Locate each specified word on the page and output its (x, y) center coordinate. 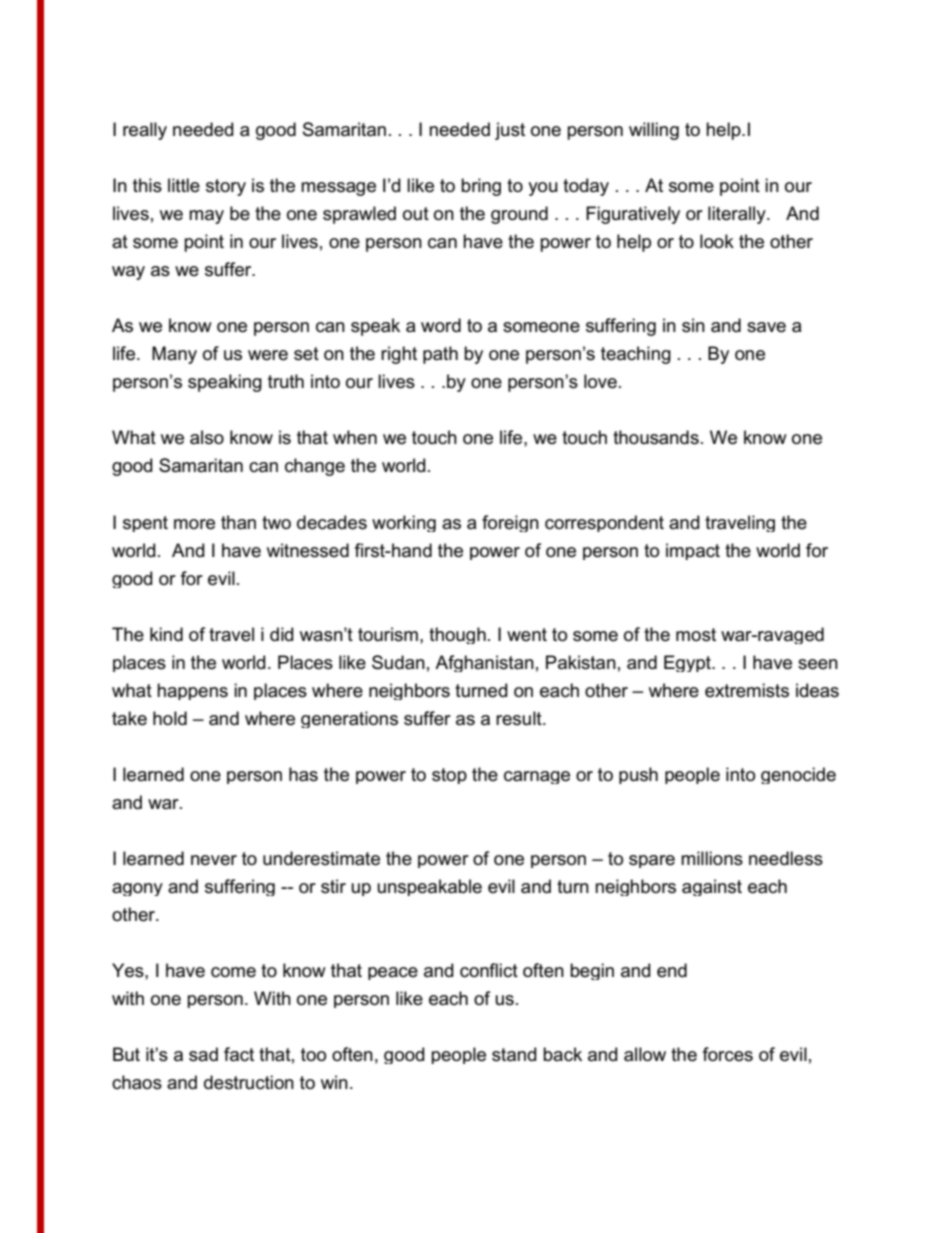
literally (738, 215)
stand (514, 1054)
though (457, 635)
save (766, 327)
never (214, 860)
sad (203, 1054)
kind (166, 634)
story (226, 187)
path (440, 355)
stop (449, 776)
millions (712, 858)
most (696, 635)
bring (481, 187)
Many (174, 355)
